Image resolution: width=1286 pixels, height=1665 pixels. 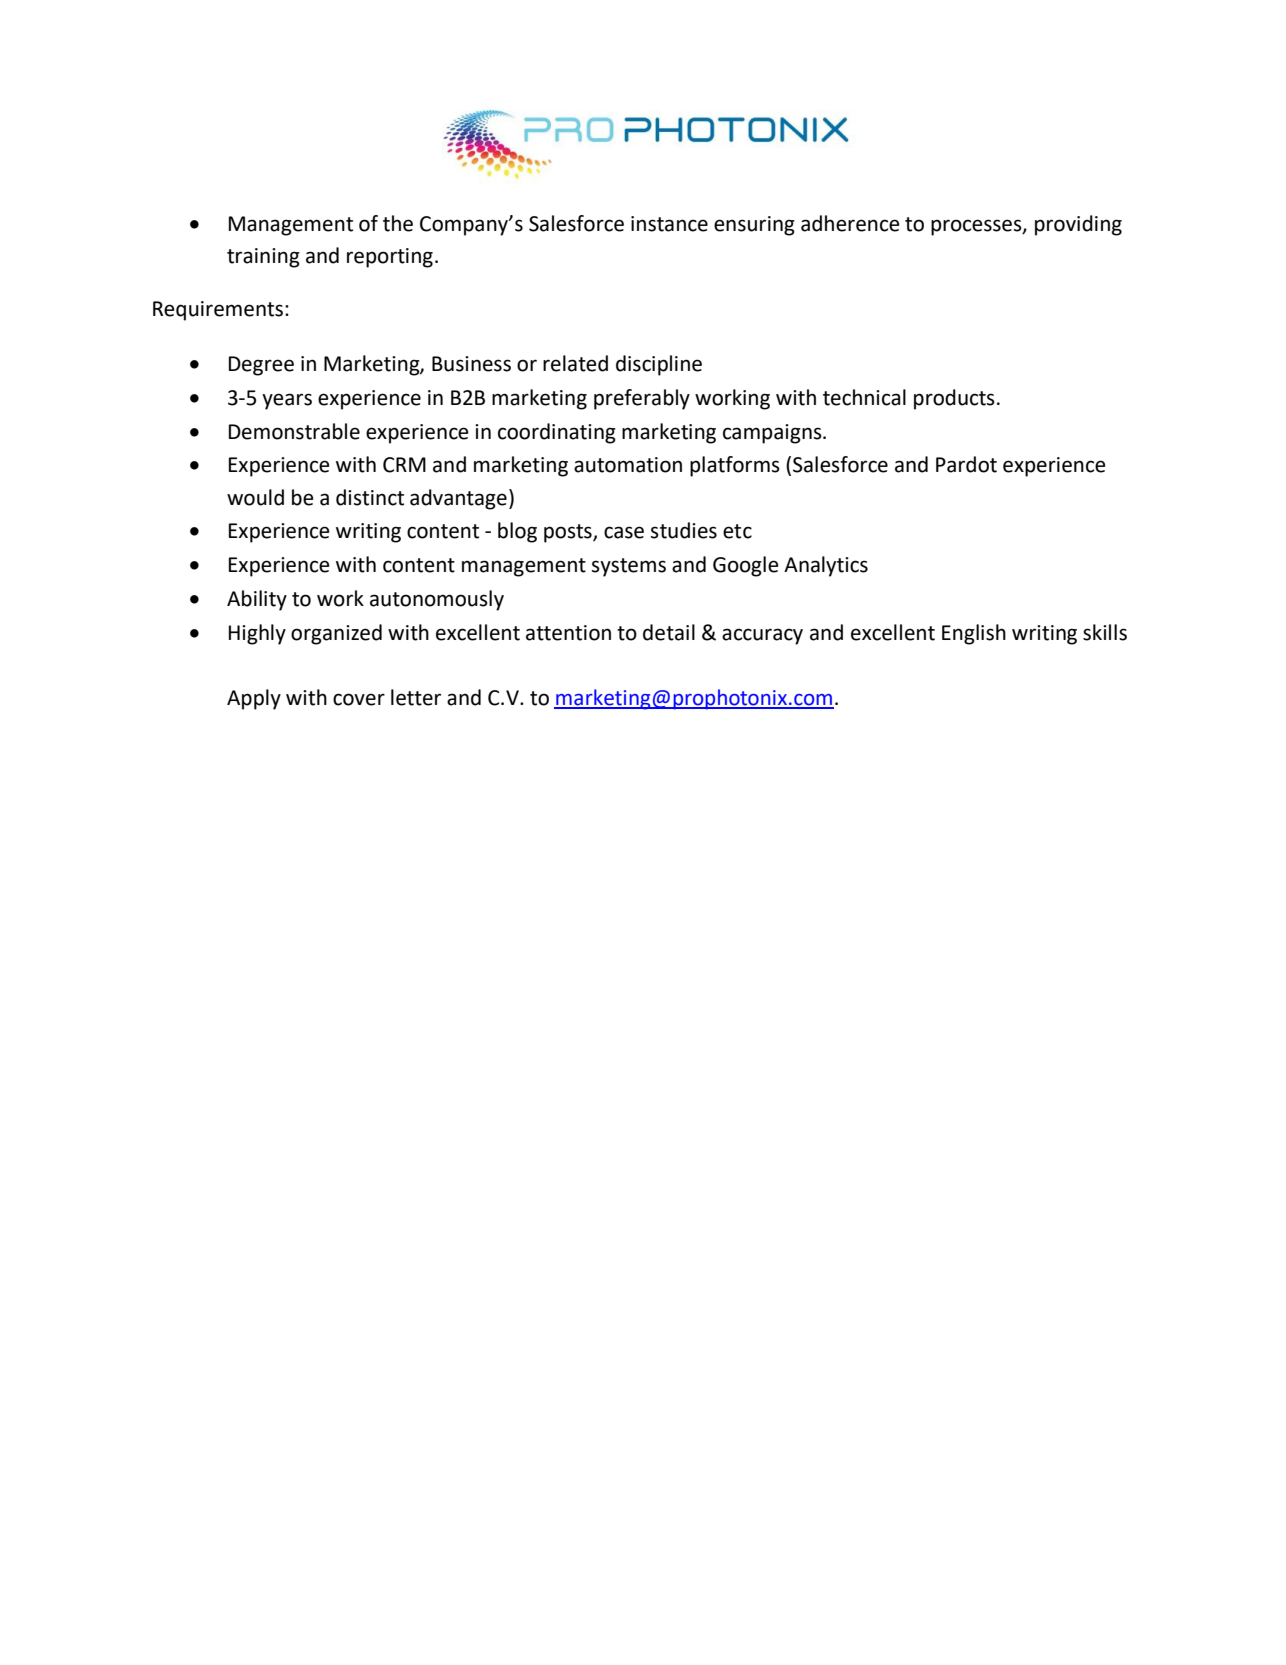 I want to click on instance, so click(x=669, y=224).
